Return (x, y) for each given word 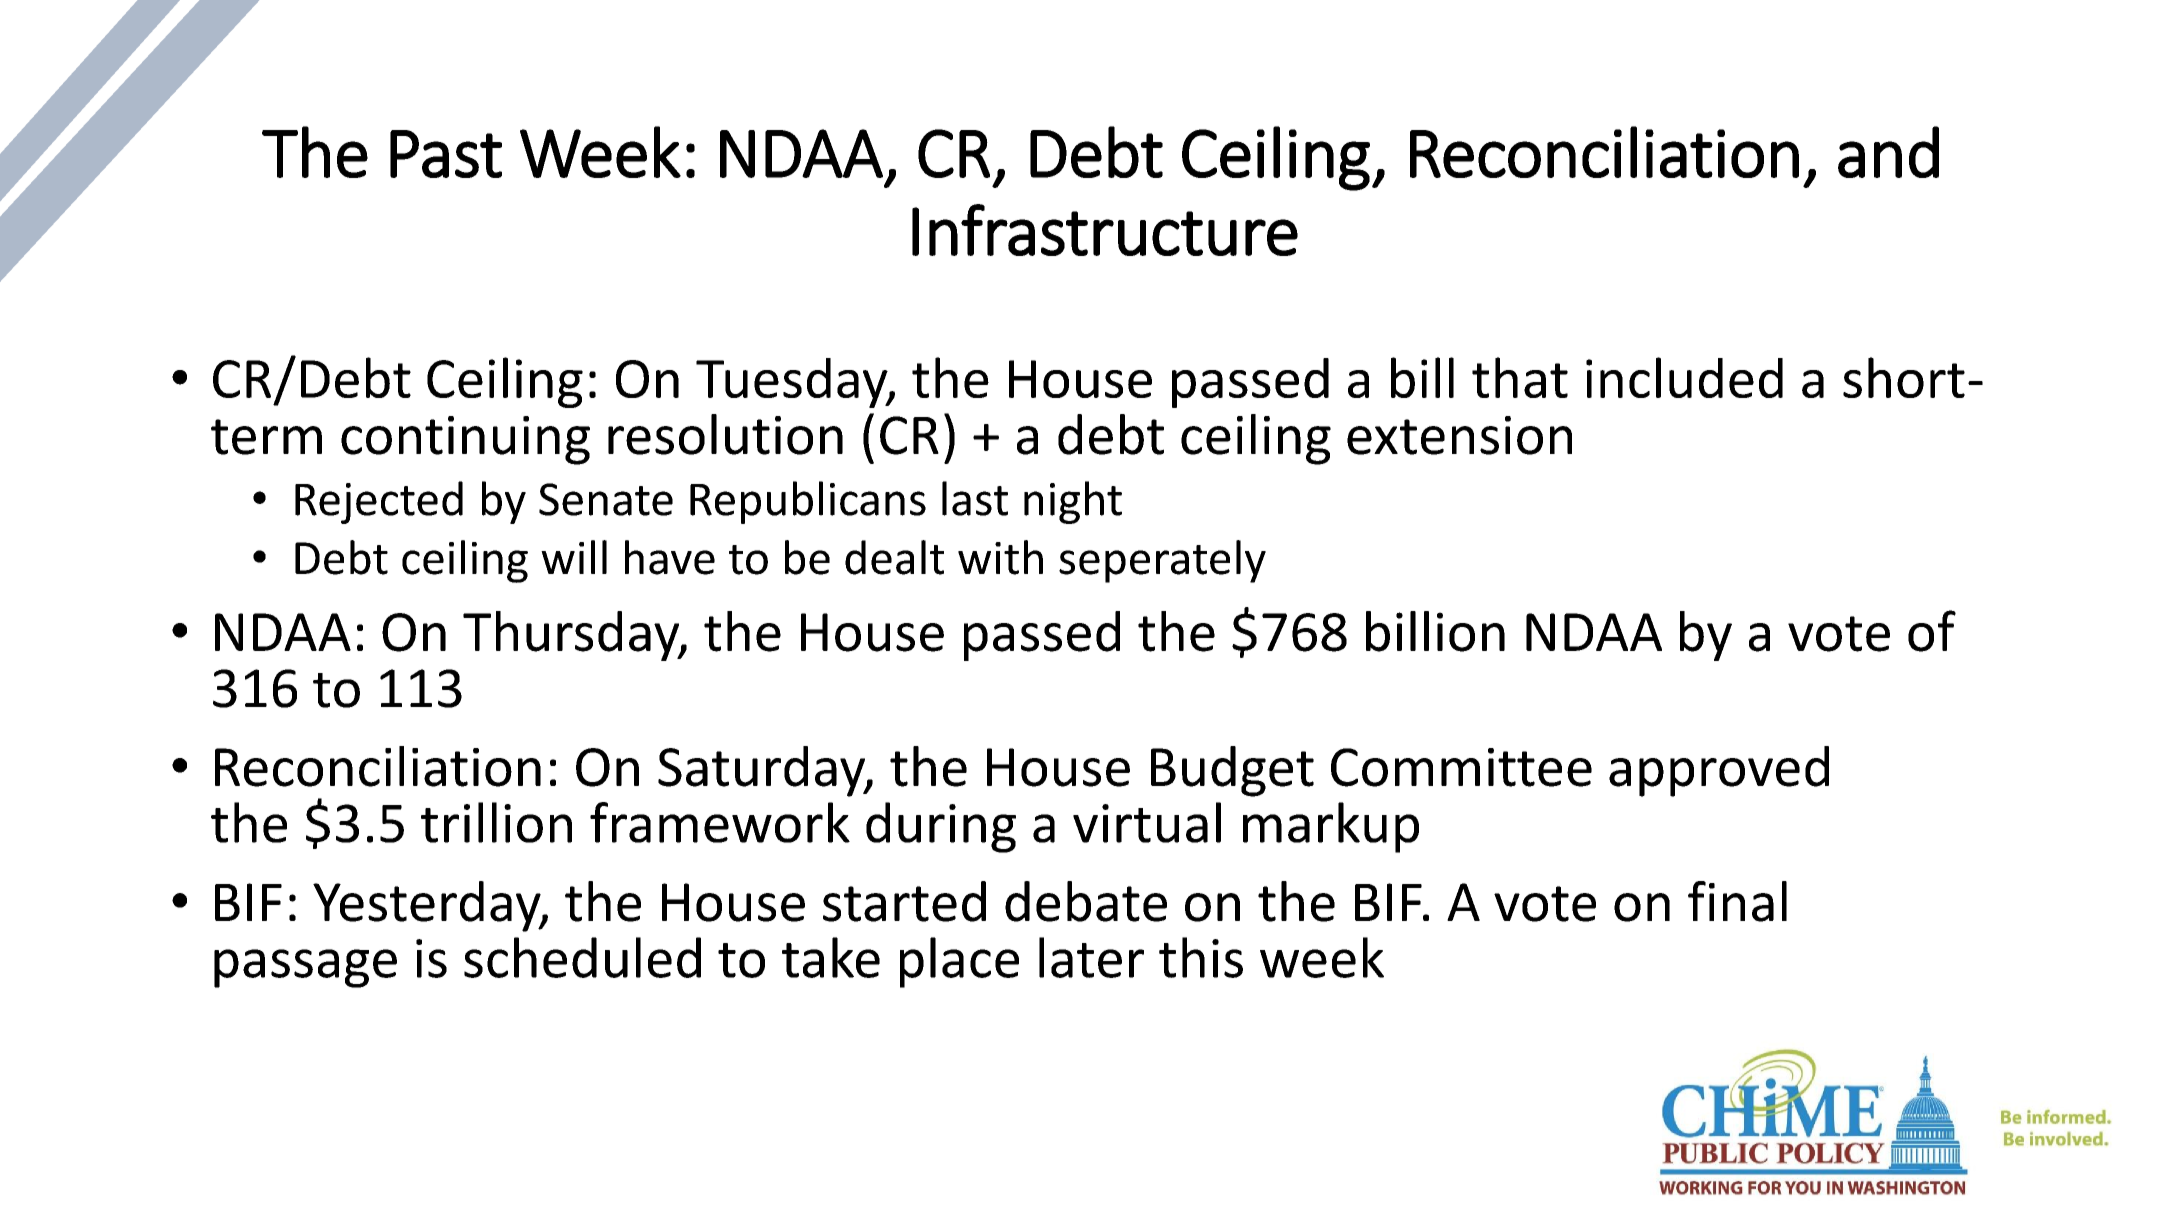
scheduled (582, 957)
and (1888, 152)
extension (1459, 435)
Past (446, 154)
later (1091, 957)
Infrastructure (1105, 230)
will (574, 557)
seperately (1162, 561)
